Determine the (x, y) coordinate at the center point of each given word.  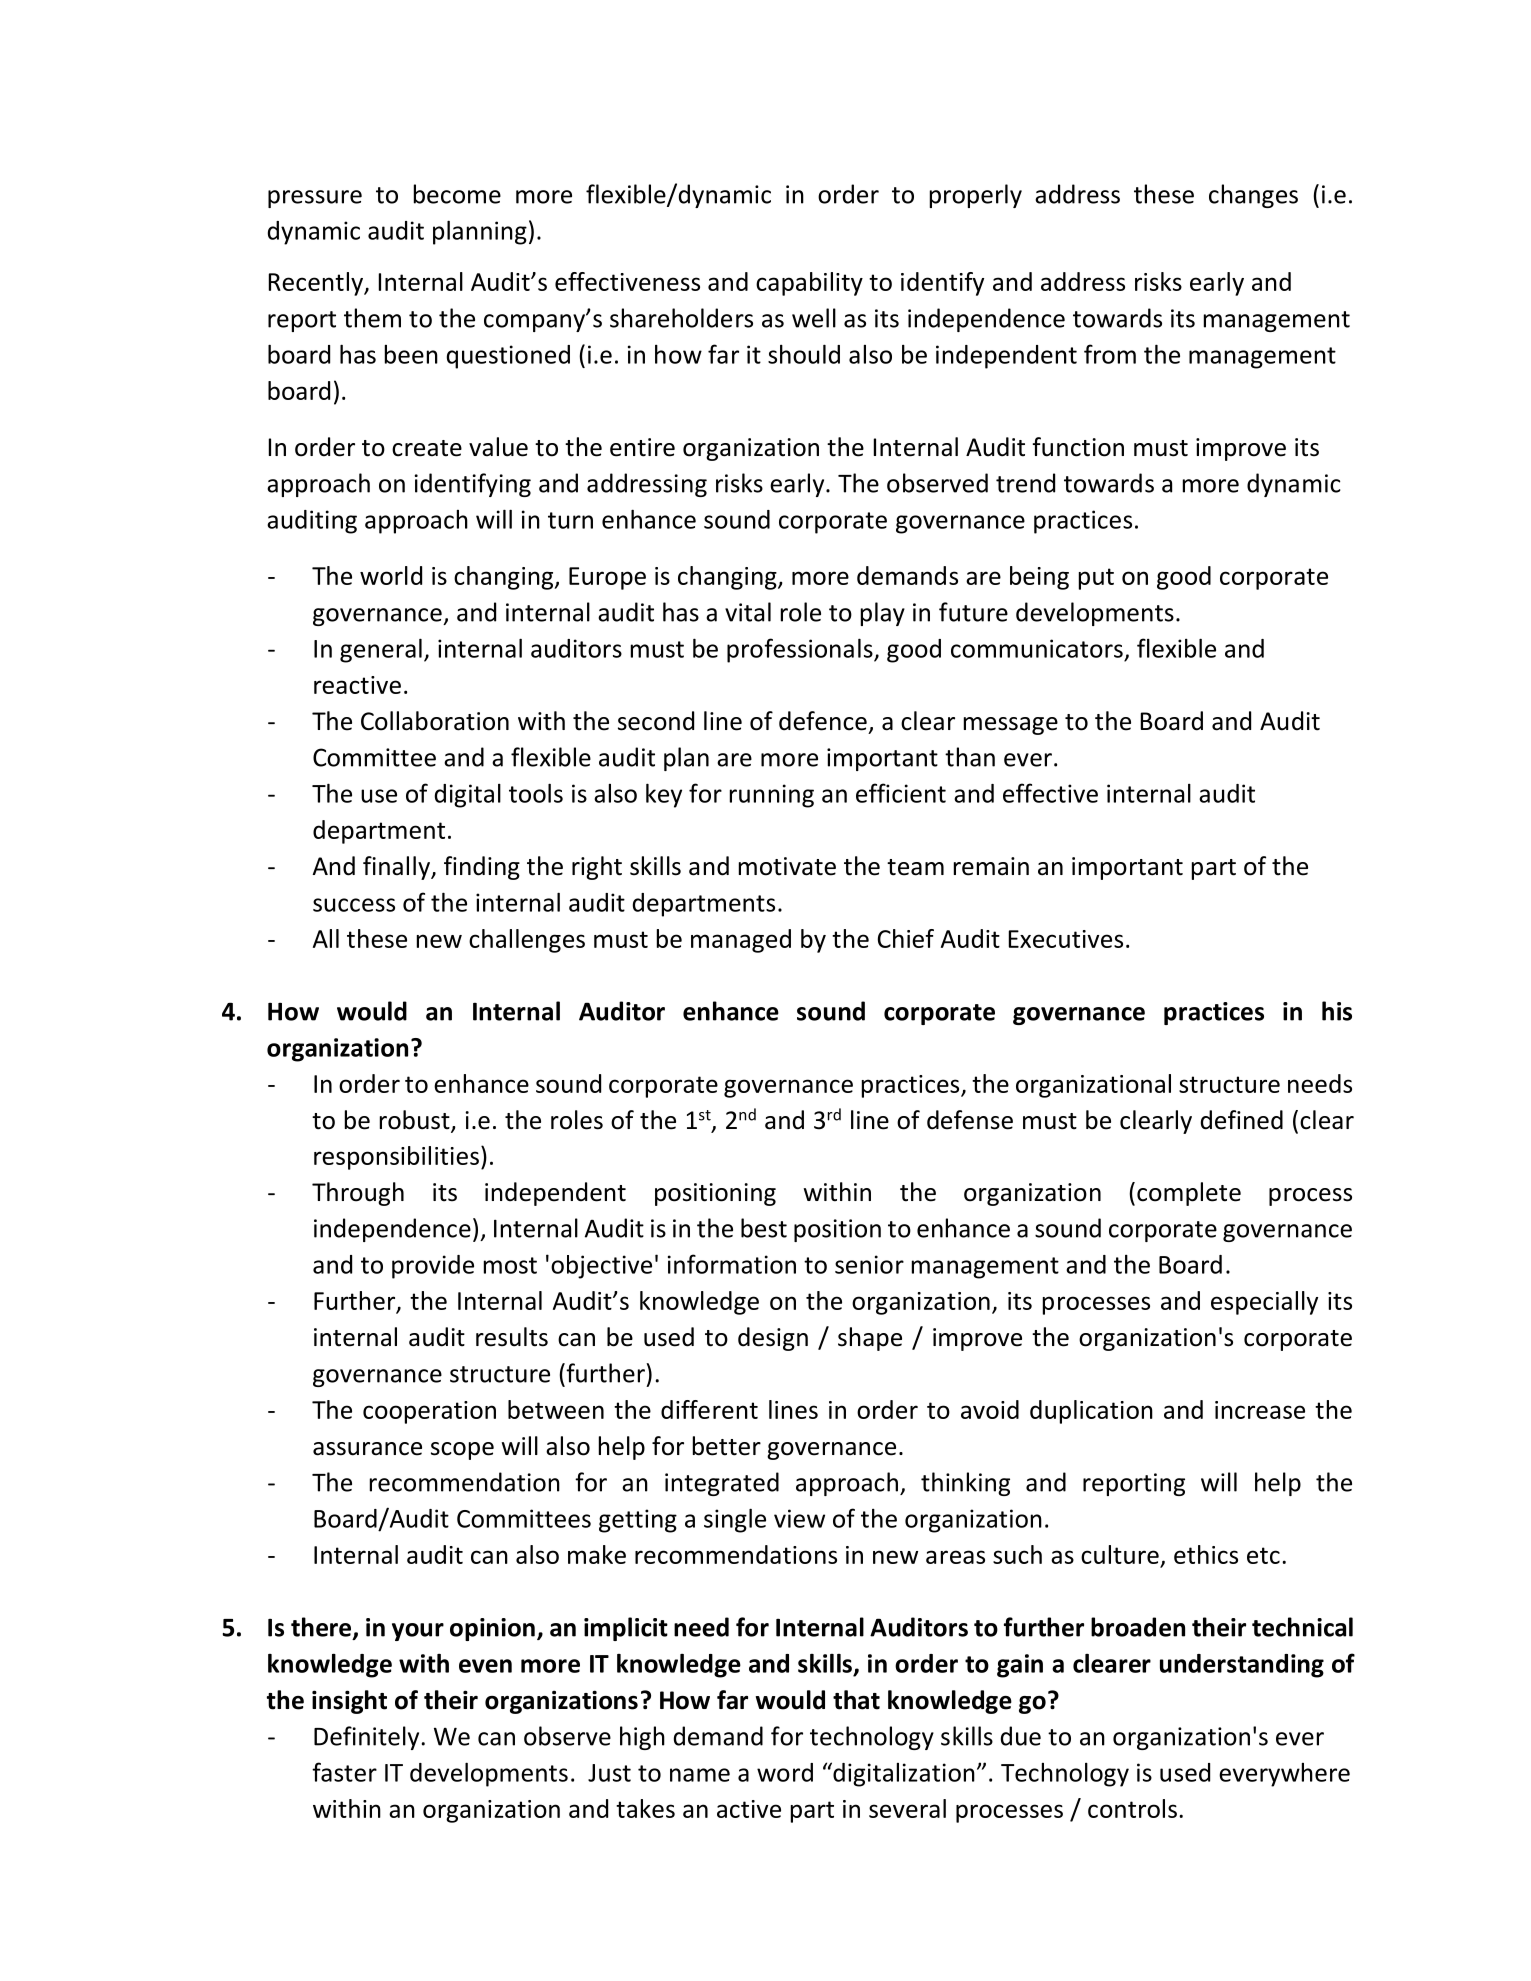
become (457, 194)
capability (809, 284)
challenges (527, 941)
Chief (906, 938)
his (1337, 1011)
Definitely (366, 1738)
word (785, 1772)
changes (1253, 196)
